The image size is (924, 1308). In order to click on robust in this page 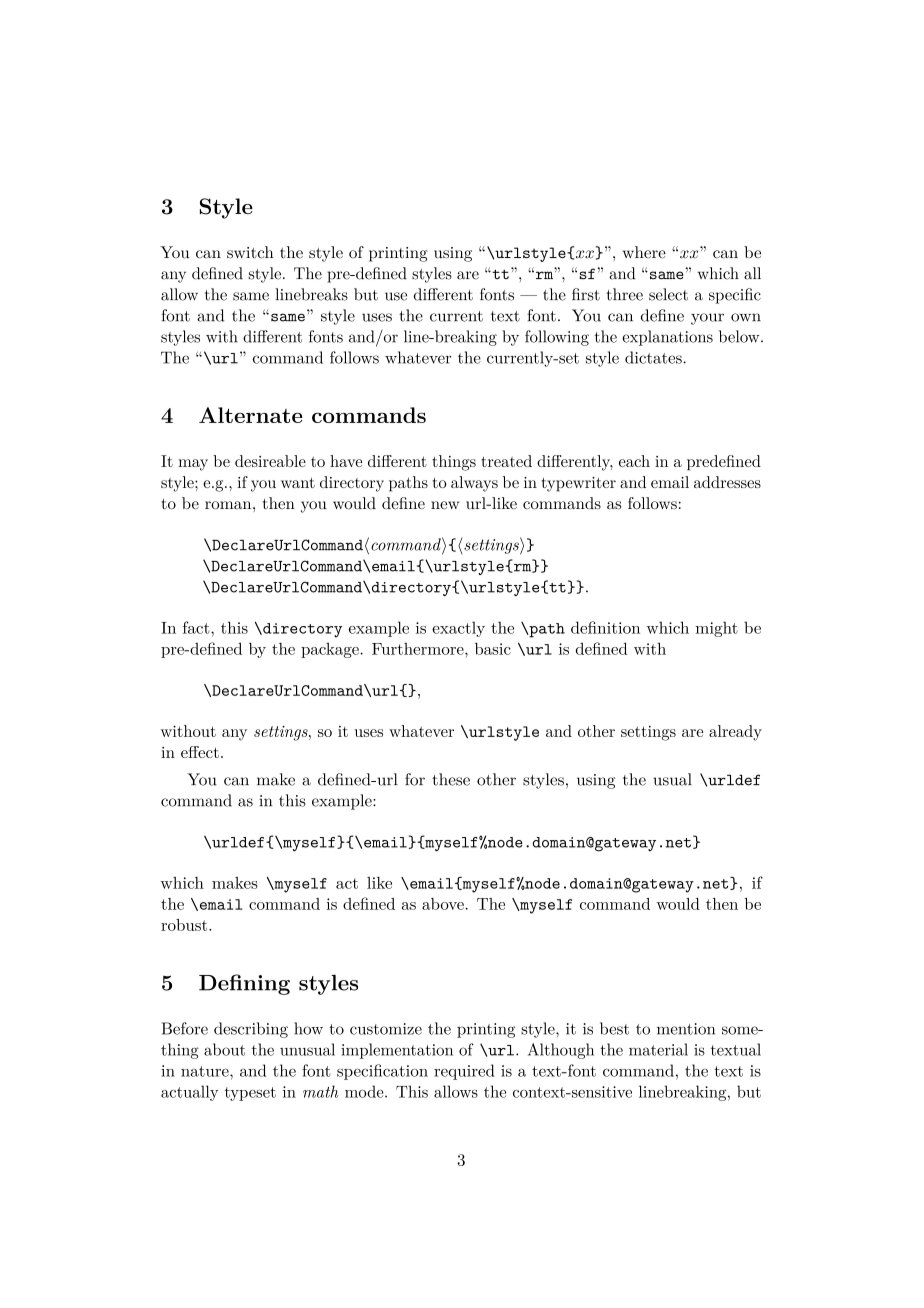, I will do `click(185, 925)`.
